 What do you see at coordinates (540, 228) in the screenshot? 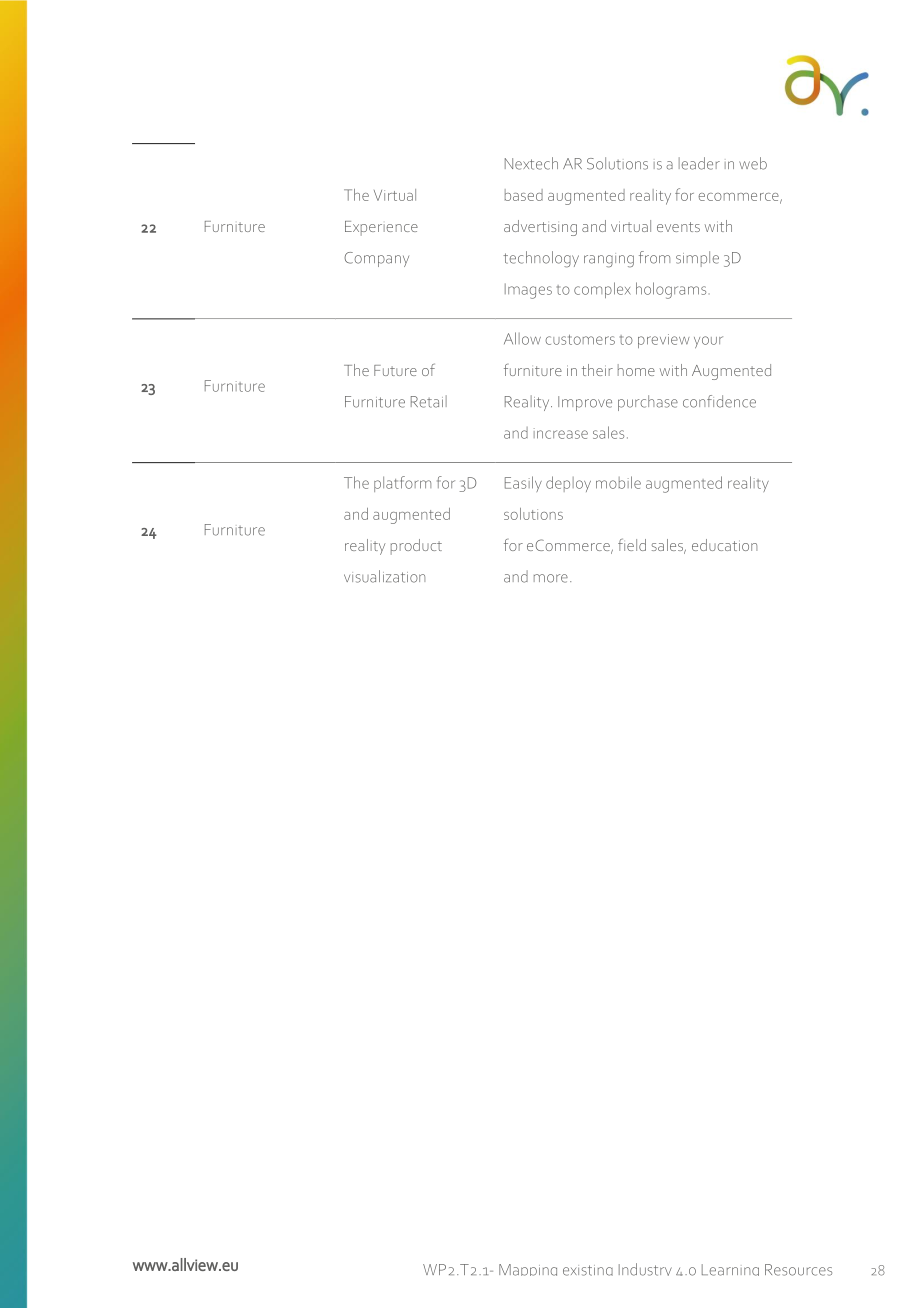
I see `advertising` at bounding box center [540, 228].
